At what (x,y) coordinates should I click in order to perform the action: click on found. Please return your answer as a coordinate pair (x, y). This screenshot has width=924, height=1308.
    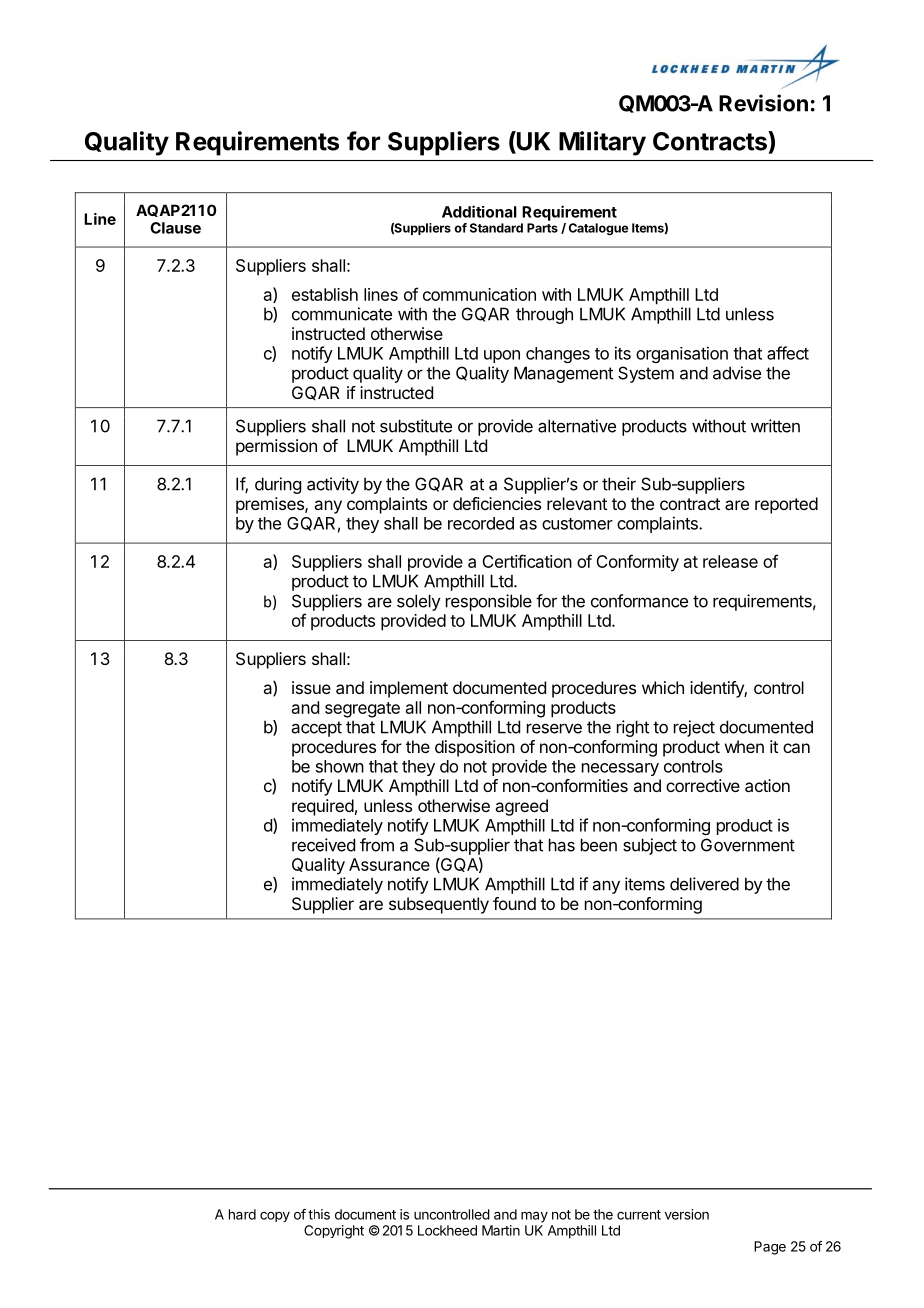
    Looking at the image, I should click on (514, 903).
